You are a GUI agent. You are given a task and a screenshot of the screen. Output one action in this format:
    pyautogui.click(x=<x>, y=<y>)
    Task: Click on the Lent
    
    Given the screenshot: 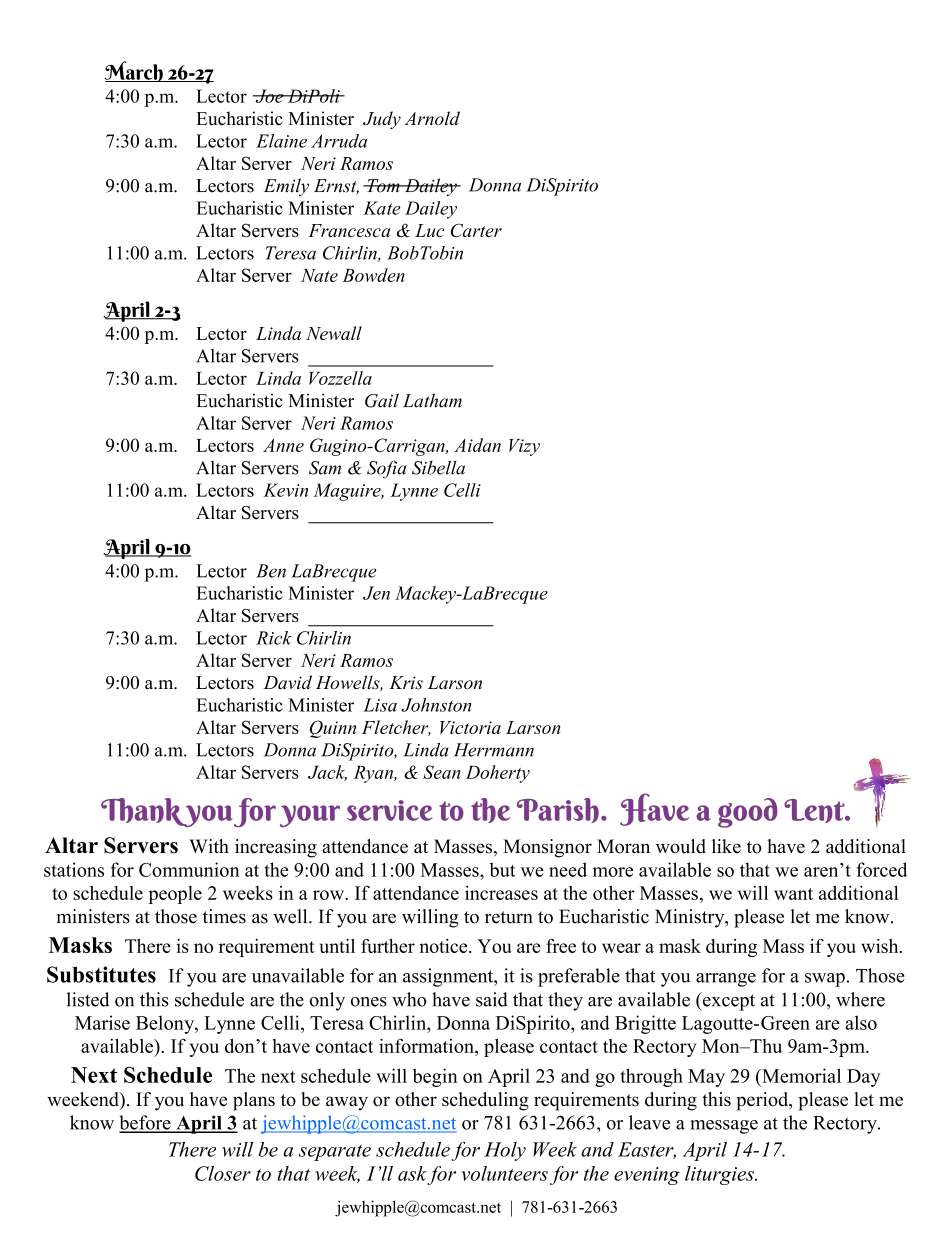 What is the action you would take?
    pyautogui.click(x=815, y=811)
